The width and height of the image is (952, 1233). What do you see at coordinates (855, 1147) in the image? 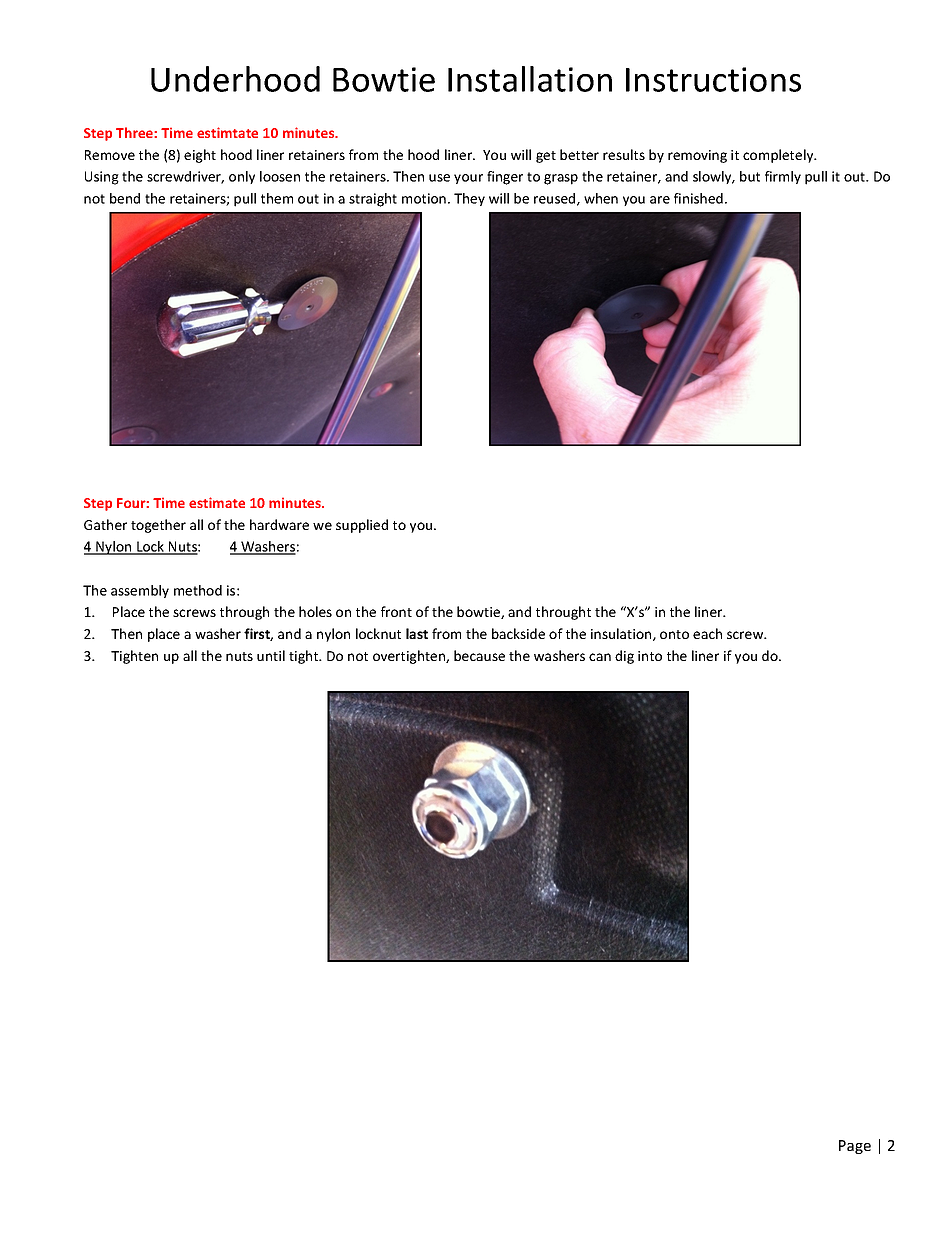
I see `Page` at bounding box center [855, 1147].
